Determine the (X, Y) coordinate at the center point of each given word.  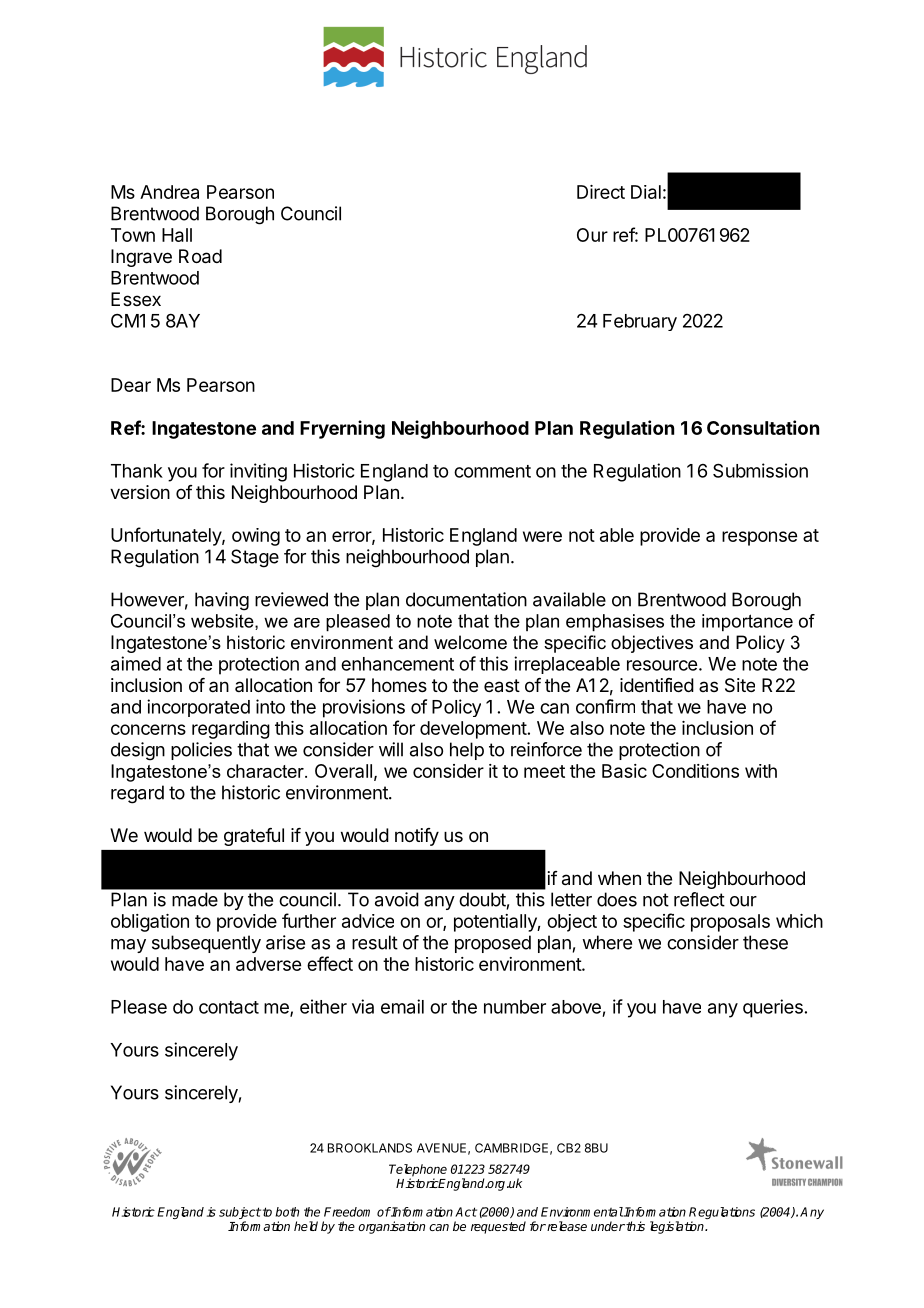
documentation (466, 599)
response (759, 538)
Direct (601, 192)
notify (417, 837)
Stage (255, 558)
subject (240, 1214)
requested (498, 1227)
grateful (254, 837)
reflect (699, 899)
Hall (177, 235)
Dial (646, 192)
